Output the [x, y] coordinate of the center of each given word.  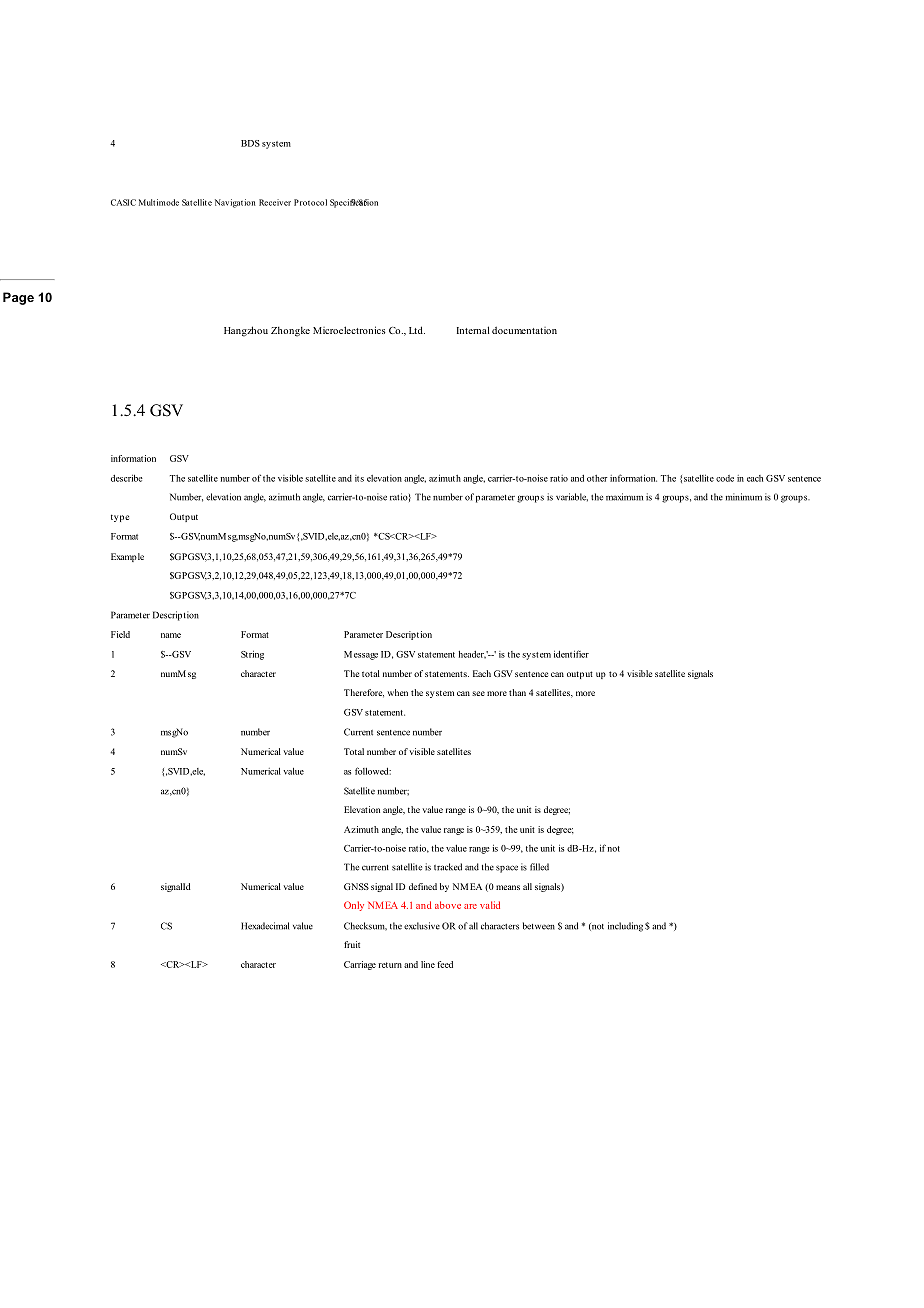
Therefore [364, 693]
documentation [524, 330]
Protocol [310, 202]
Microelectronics [349, 330]
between [539, 926]
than [517, 692]
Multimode [159, 202]
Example [127, 557]
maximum [624, 497]
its [359, 478]
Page [18, 298]
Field [120, 634]
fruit [352, 944]
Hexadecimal [265, 926]
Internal [473, 330]
